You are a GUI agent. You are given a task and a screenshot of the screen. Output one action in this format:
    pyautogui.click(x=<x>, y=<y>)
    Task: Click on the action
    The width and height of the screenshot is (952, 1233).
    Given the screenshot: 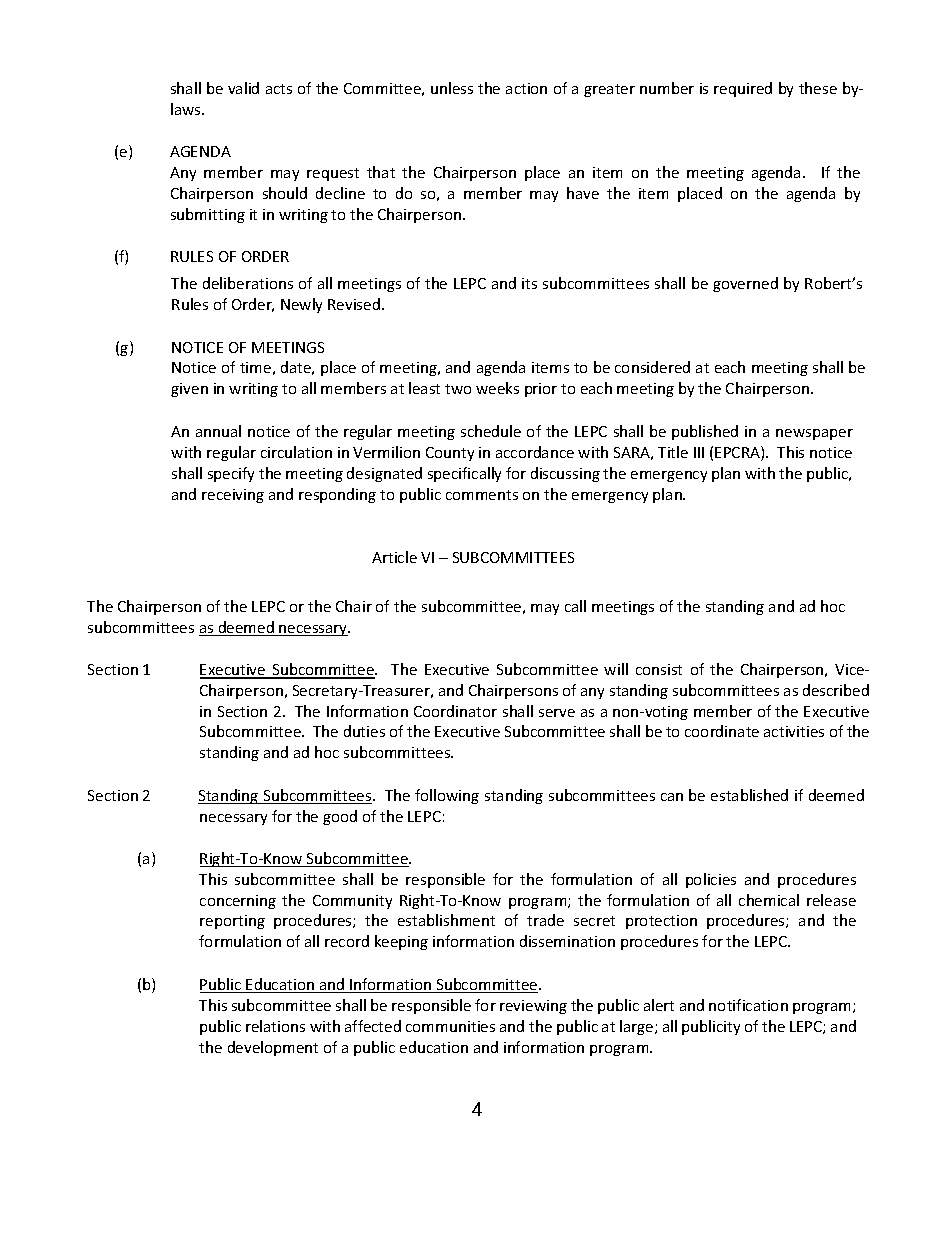 What is the action you would take?
    pyautogui.click(x=526, y=88)
